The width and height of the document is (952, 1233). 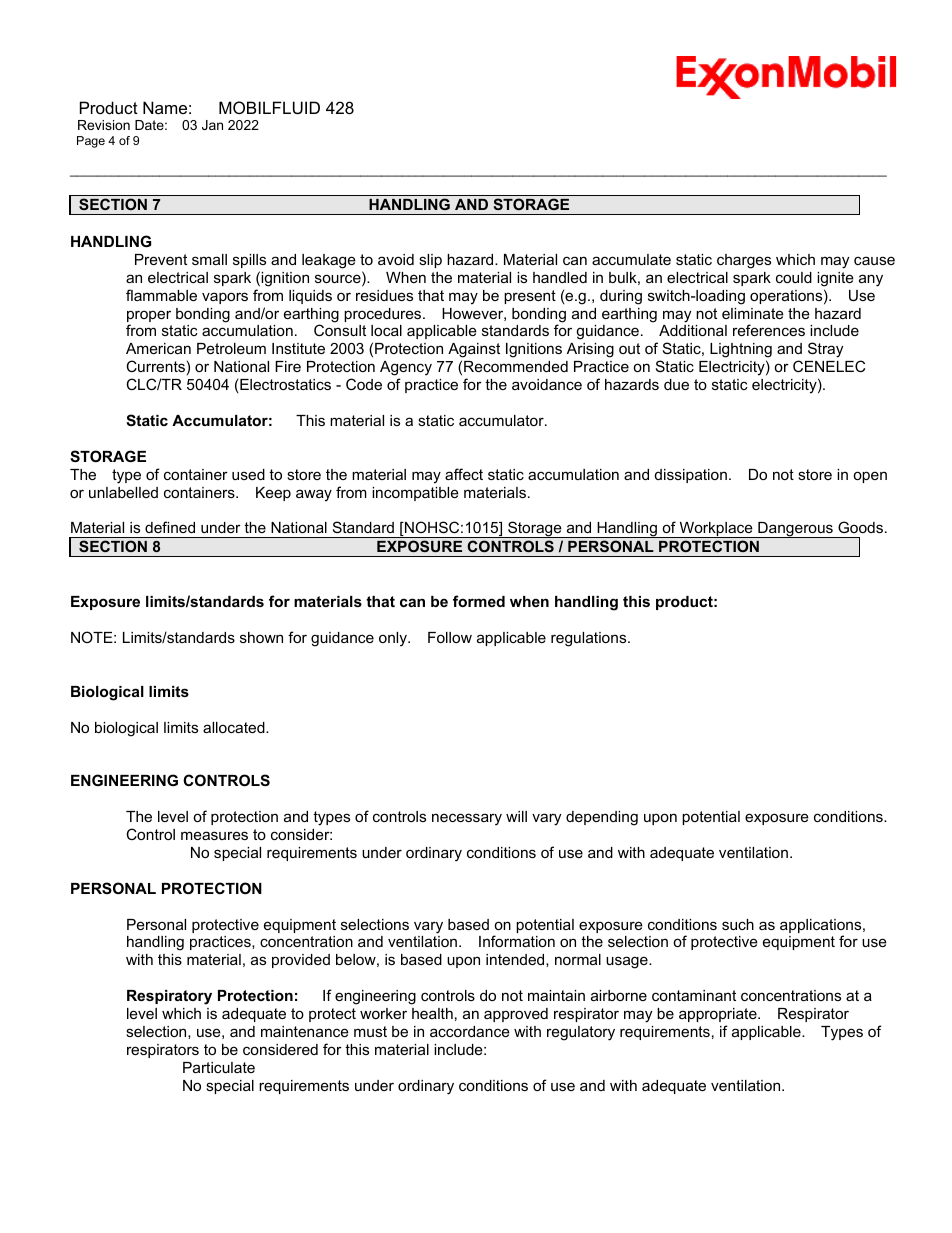 What do you see at coordinates (470, 1031) in the document?
I see `accordance` at bounding box center [470, 1031].
